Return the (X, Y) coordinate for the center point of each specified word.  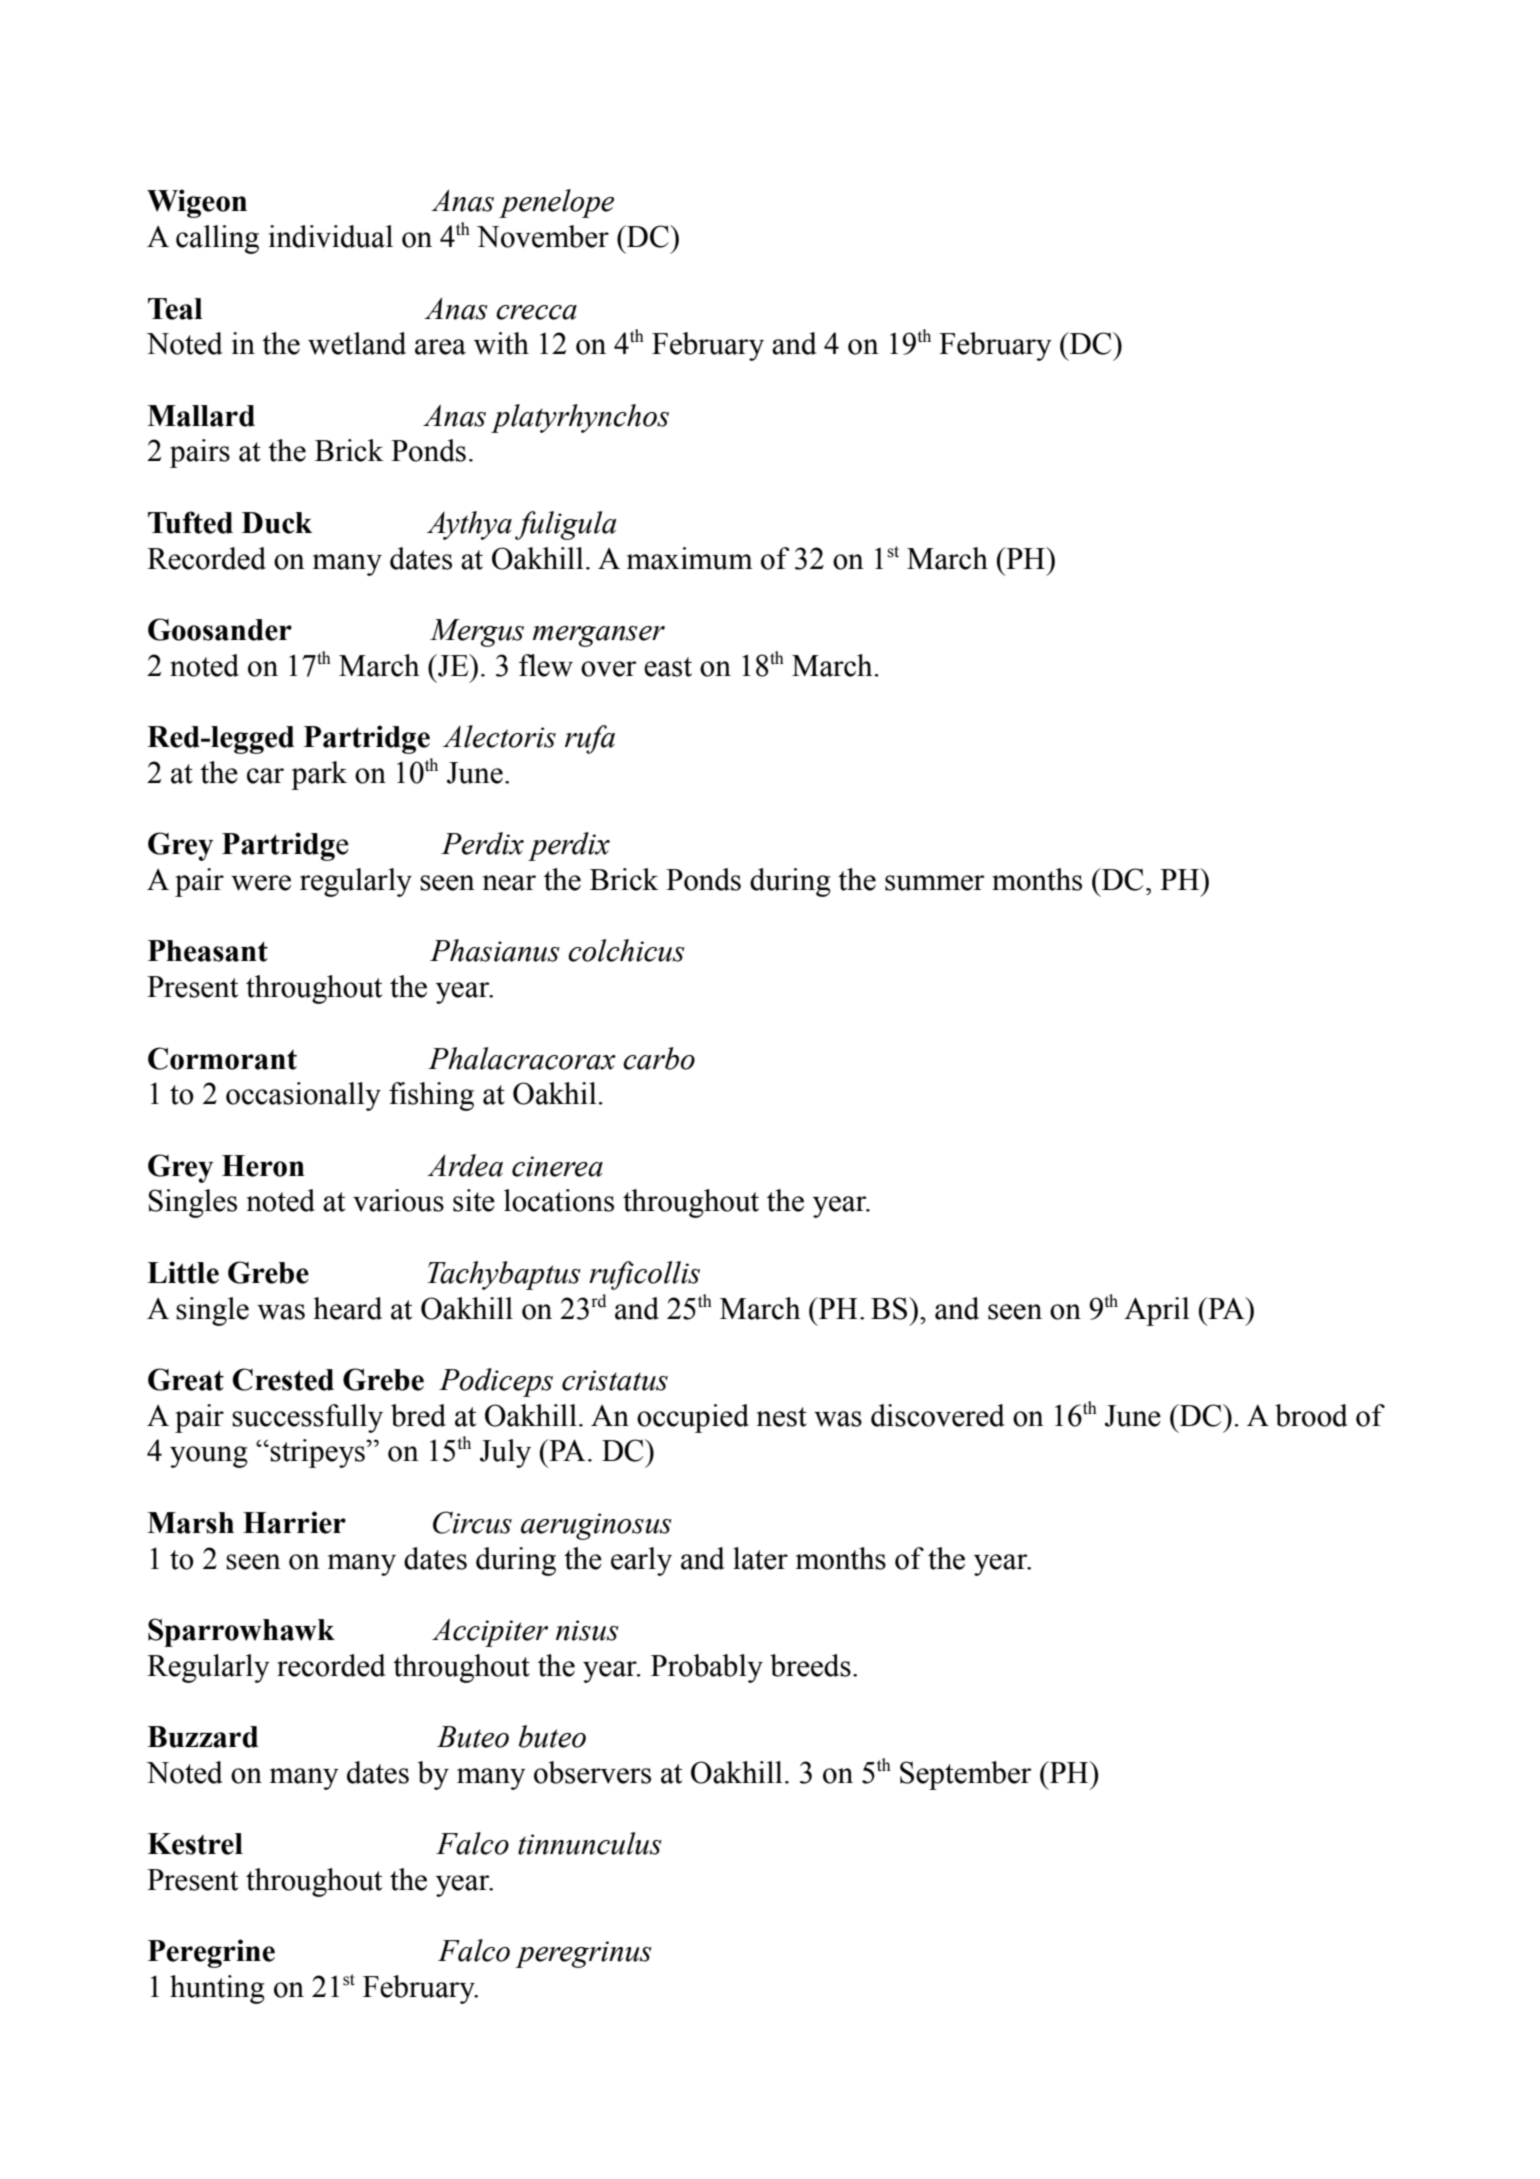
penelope (556, 203)
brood (1311, 1415)
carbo (659, 1058)
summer (935, 883)
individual (331, 236)
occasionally (303, 1096)
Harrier (294, 1522)
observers (592, 1772)
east (668, 667)
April (1156, 1311)
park (319, 775)
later (760, 1558)
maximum (690, 558)
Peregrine (211, 1953)
